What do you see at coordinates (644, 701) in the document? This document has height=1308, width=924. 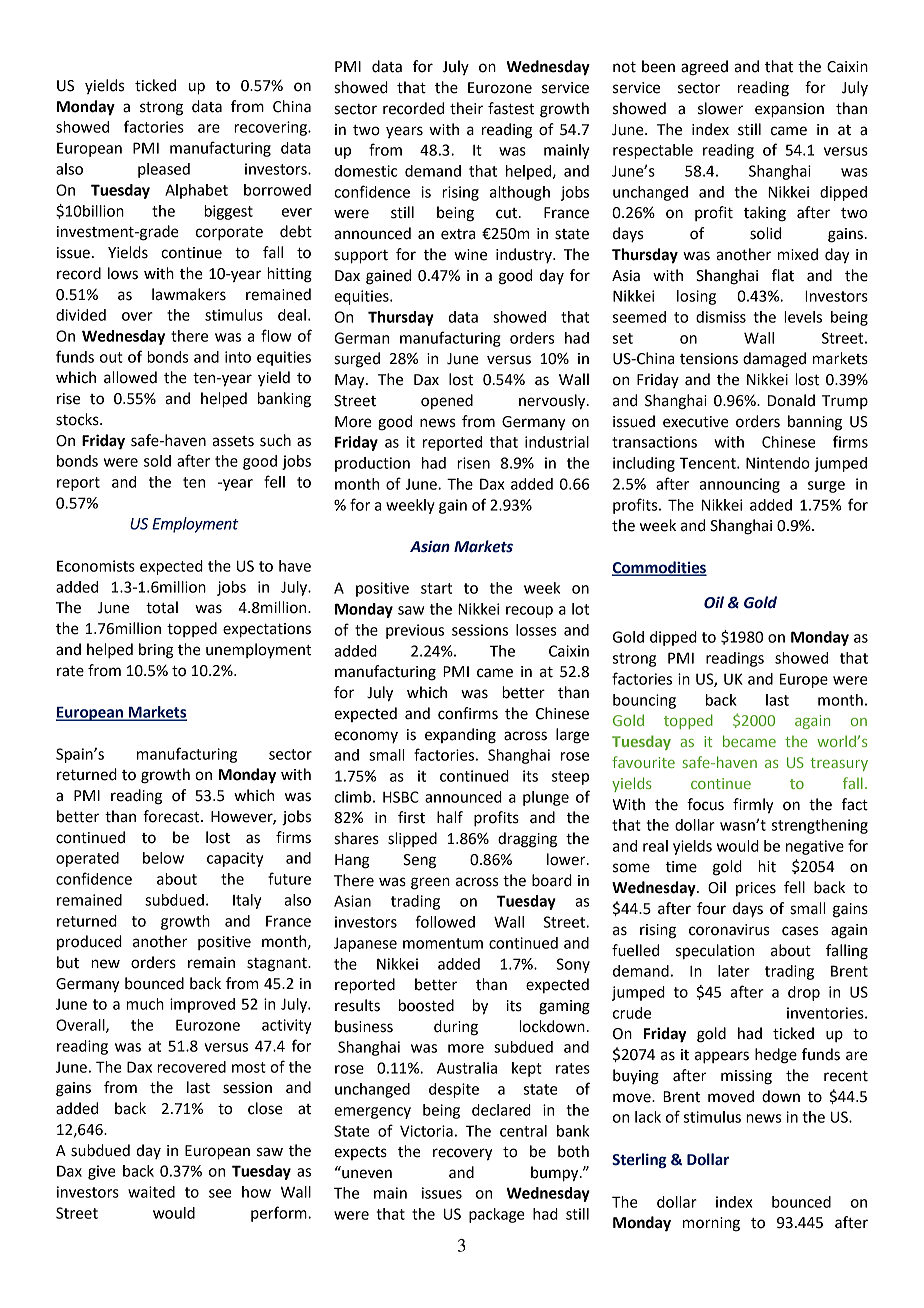 I see `bouncing` at bounding box center [644, 701].
